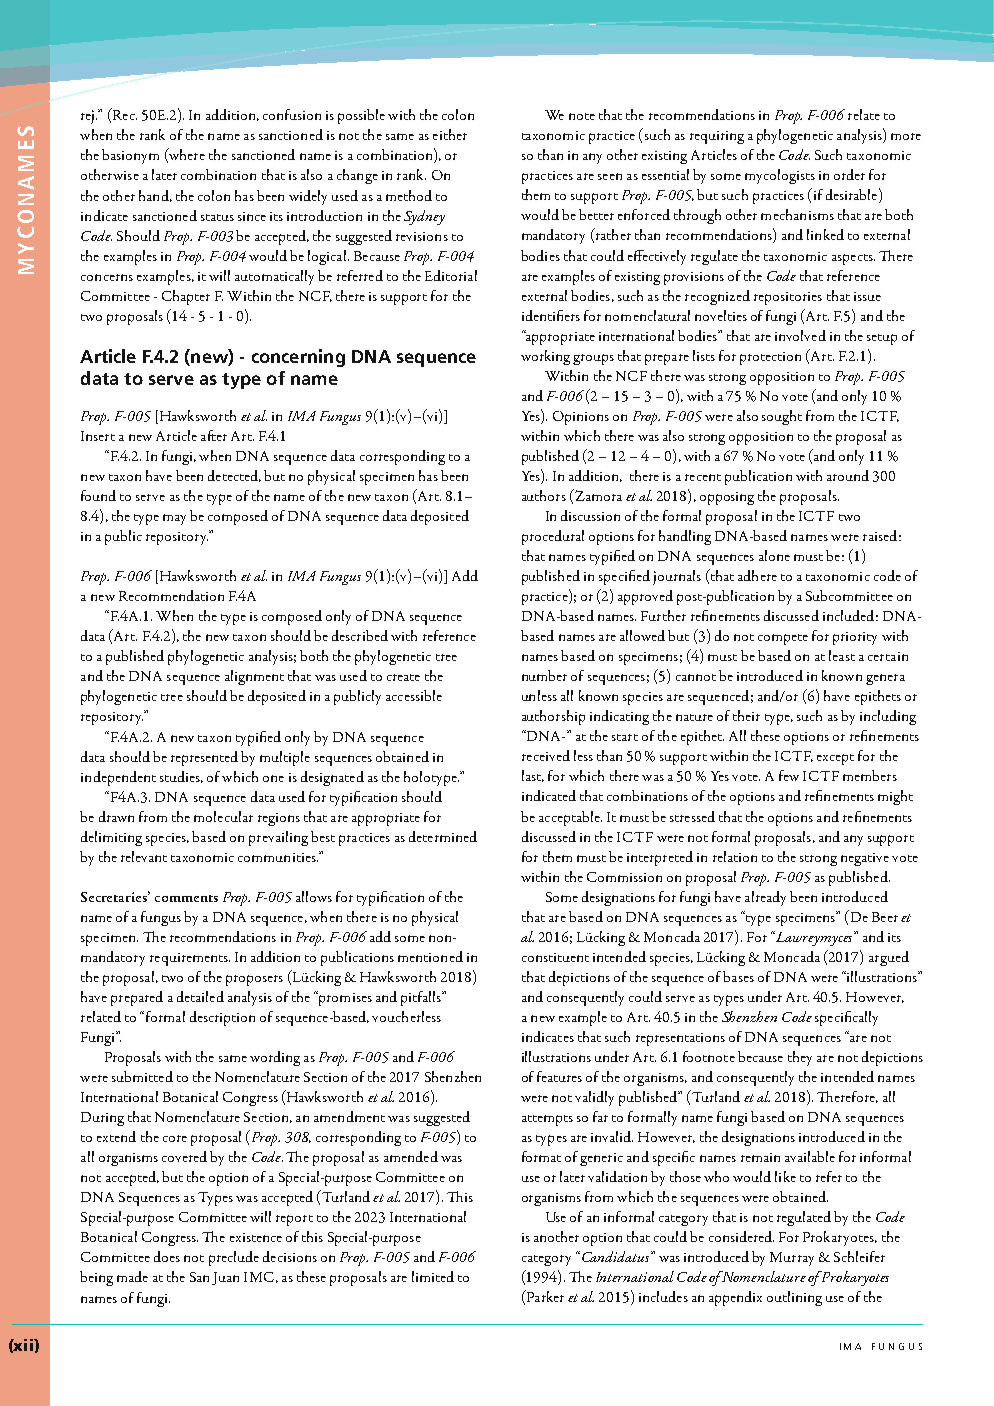 The height and width of the screenshot is (1406, 994). Describe the element at coordinates (792, 1259) in the screenshot. I see `Murray` at that location.
